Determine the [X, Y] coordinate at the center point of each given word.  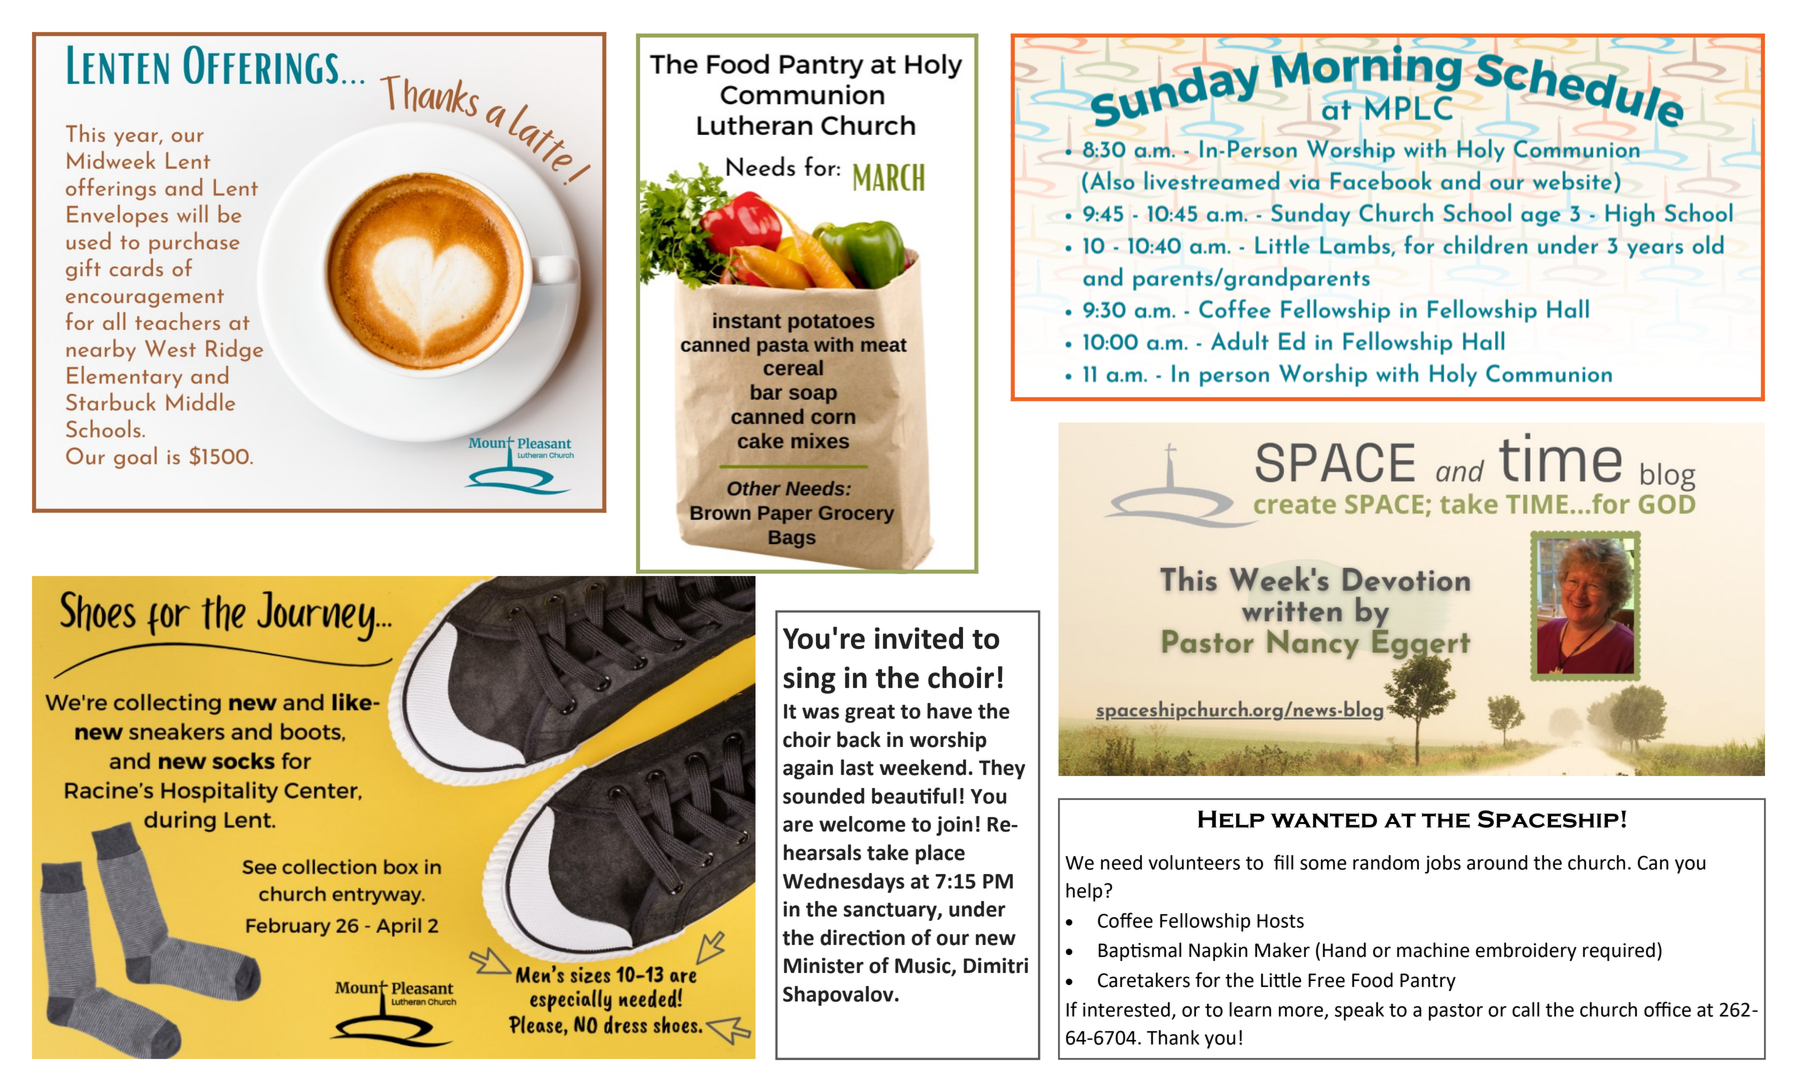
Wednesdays [844, 883]
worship [948, 741]
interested [1126, 1009]
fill [1284, 862]
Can [1653, 862]
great [870, 713]
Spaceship [1548, 819]
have [949, 711]
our [952, 939]
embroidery [1526, 951]
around [1497, 862]
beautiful [914, 795]
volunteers [1194, 862]
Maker [1282, 950]
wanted [1324, 820]
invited [919, 638]
